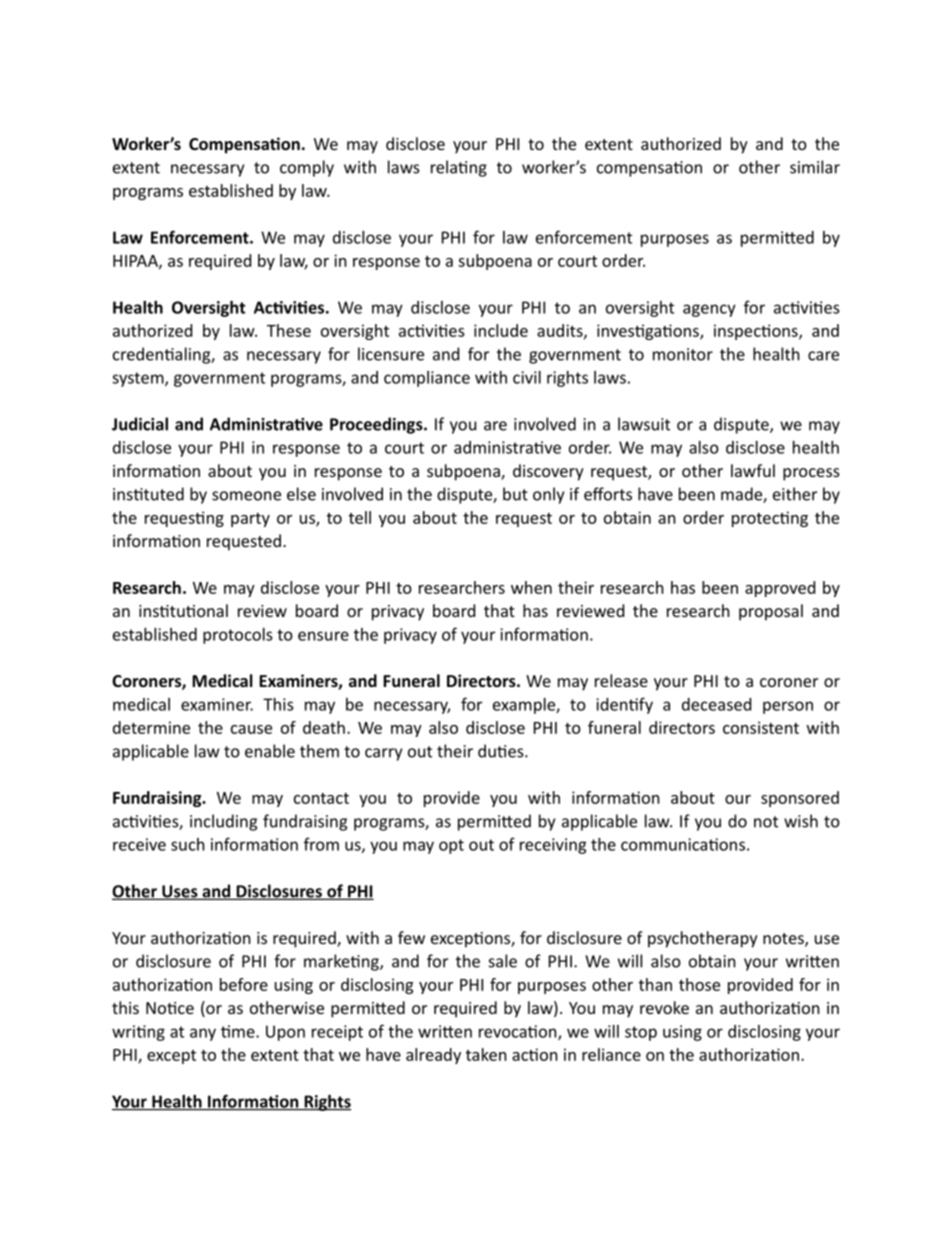  I want to click on similar, so click(815, 167).
